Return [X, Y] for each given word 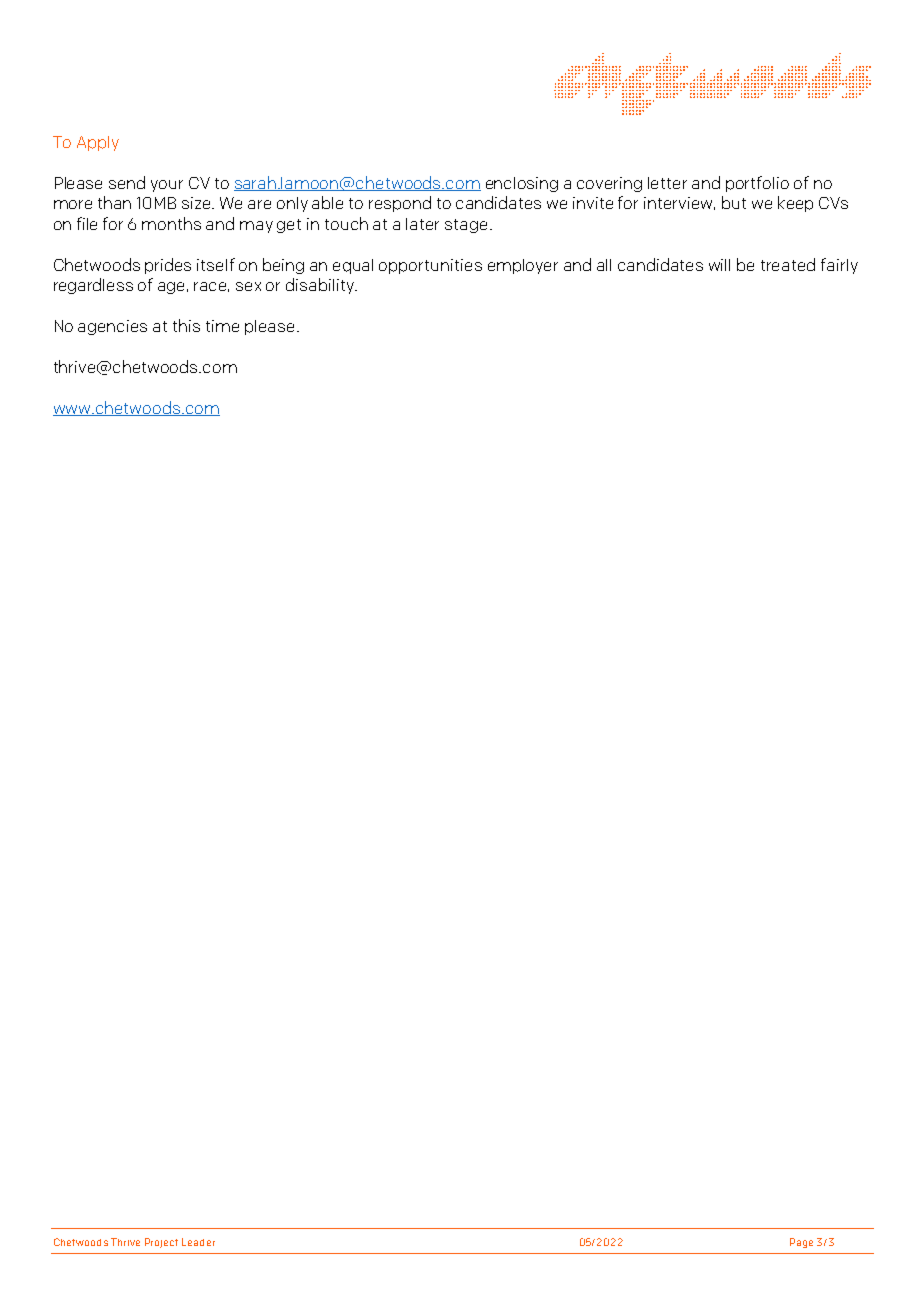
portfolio [757, 184]
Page [801, 1243]
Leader [198, 1242]
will [719, 265]
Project [161, 1243]
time [222, 326]
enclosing [522, 184]
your [167, 186]
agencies [112, 327]
